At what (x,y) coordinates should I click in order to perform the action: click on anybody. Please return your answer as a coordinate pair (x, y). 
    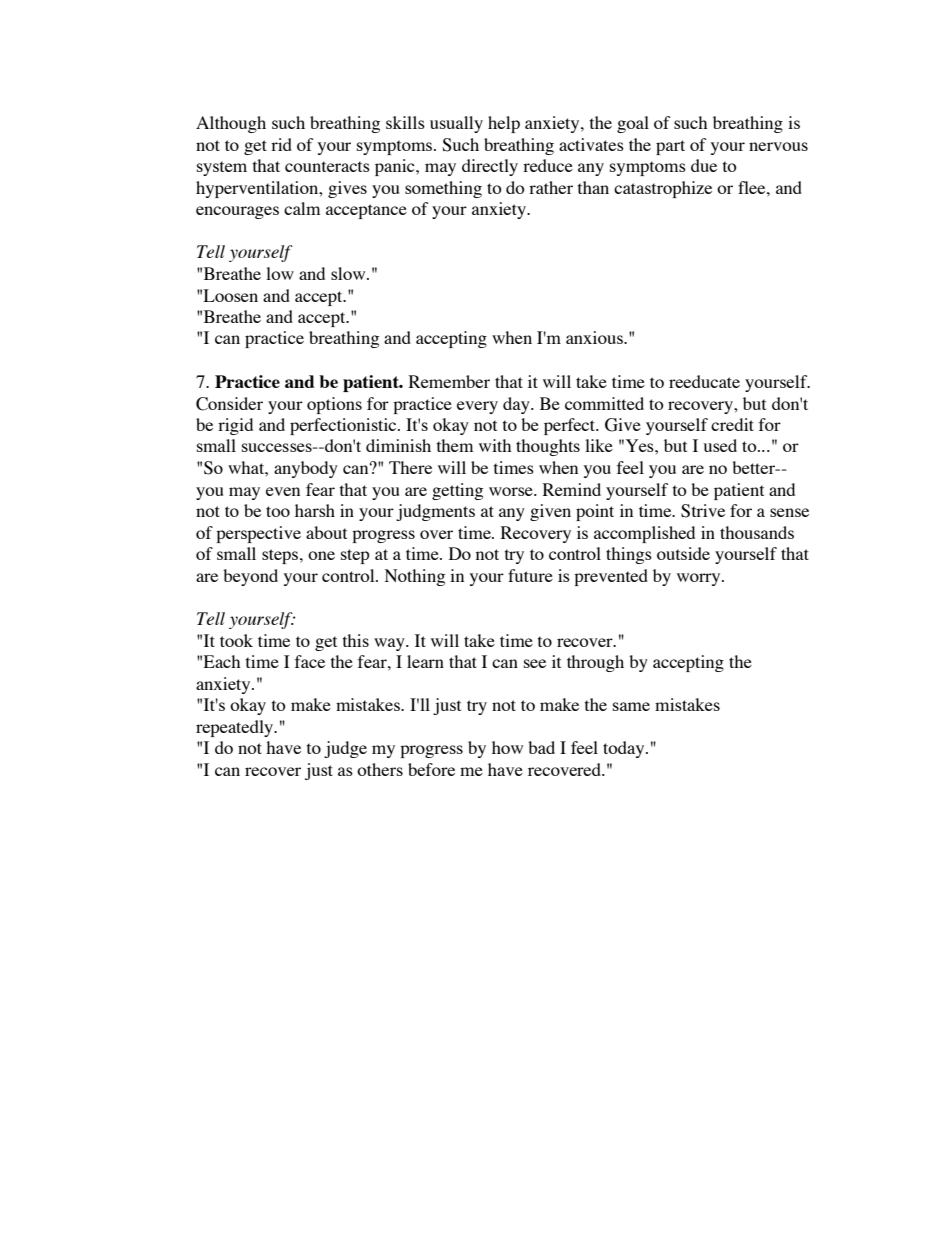
    Looking at the image, I should click on (306, 469).
